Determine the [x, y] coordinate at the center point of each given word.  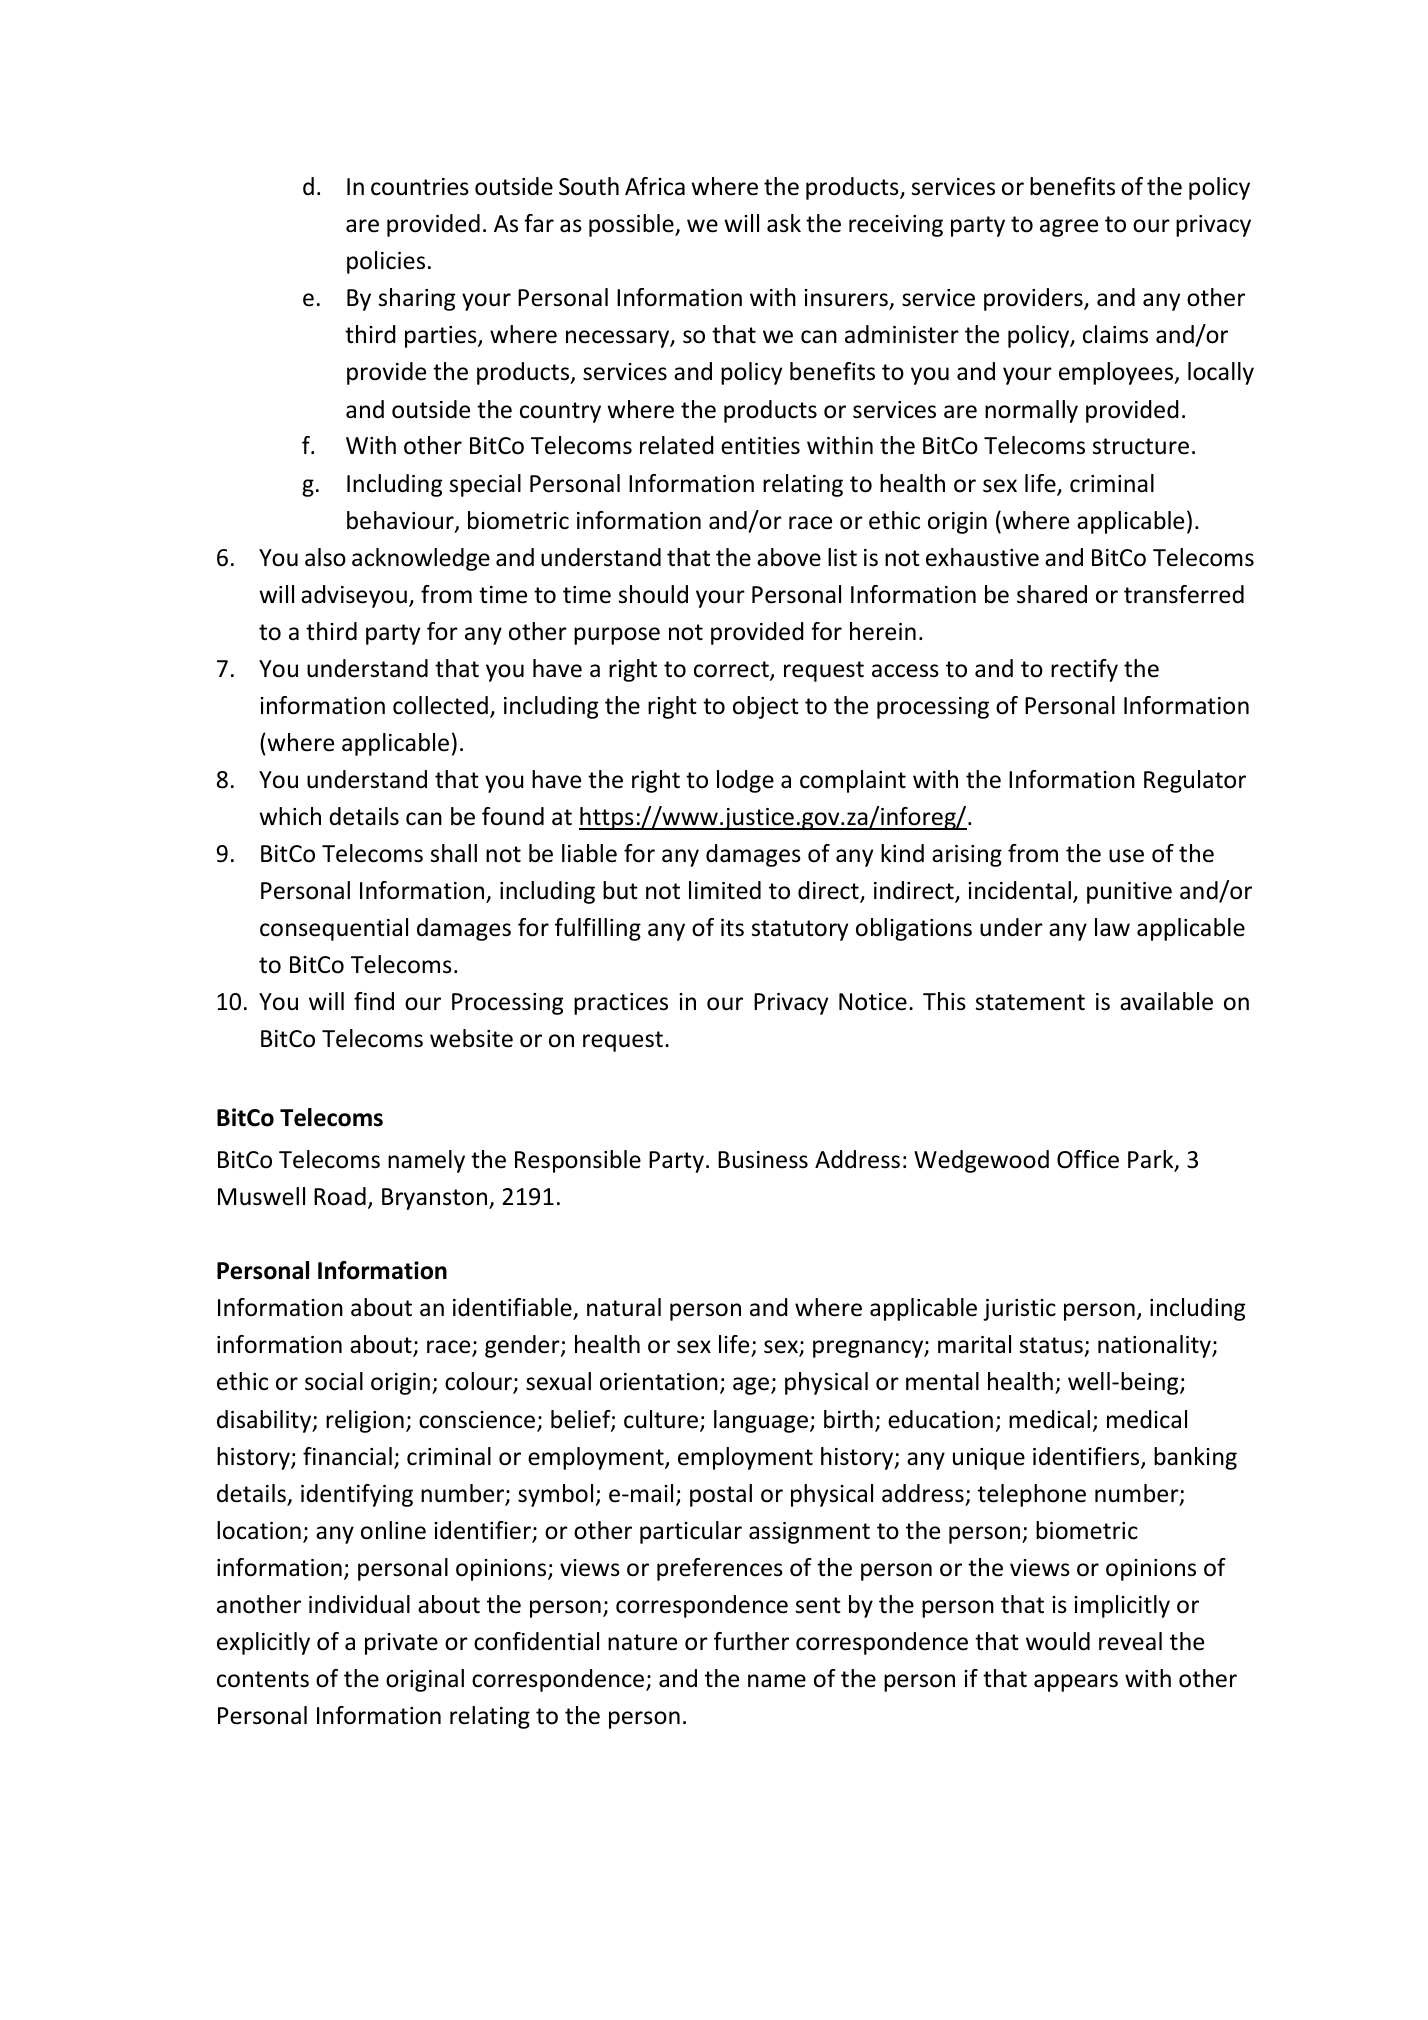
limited [725, 890]
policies [386, 262]
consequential [334, 929]
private [401, 1644]
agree [1069, 228]
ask [784, 223]
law [1112, 927]
